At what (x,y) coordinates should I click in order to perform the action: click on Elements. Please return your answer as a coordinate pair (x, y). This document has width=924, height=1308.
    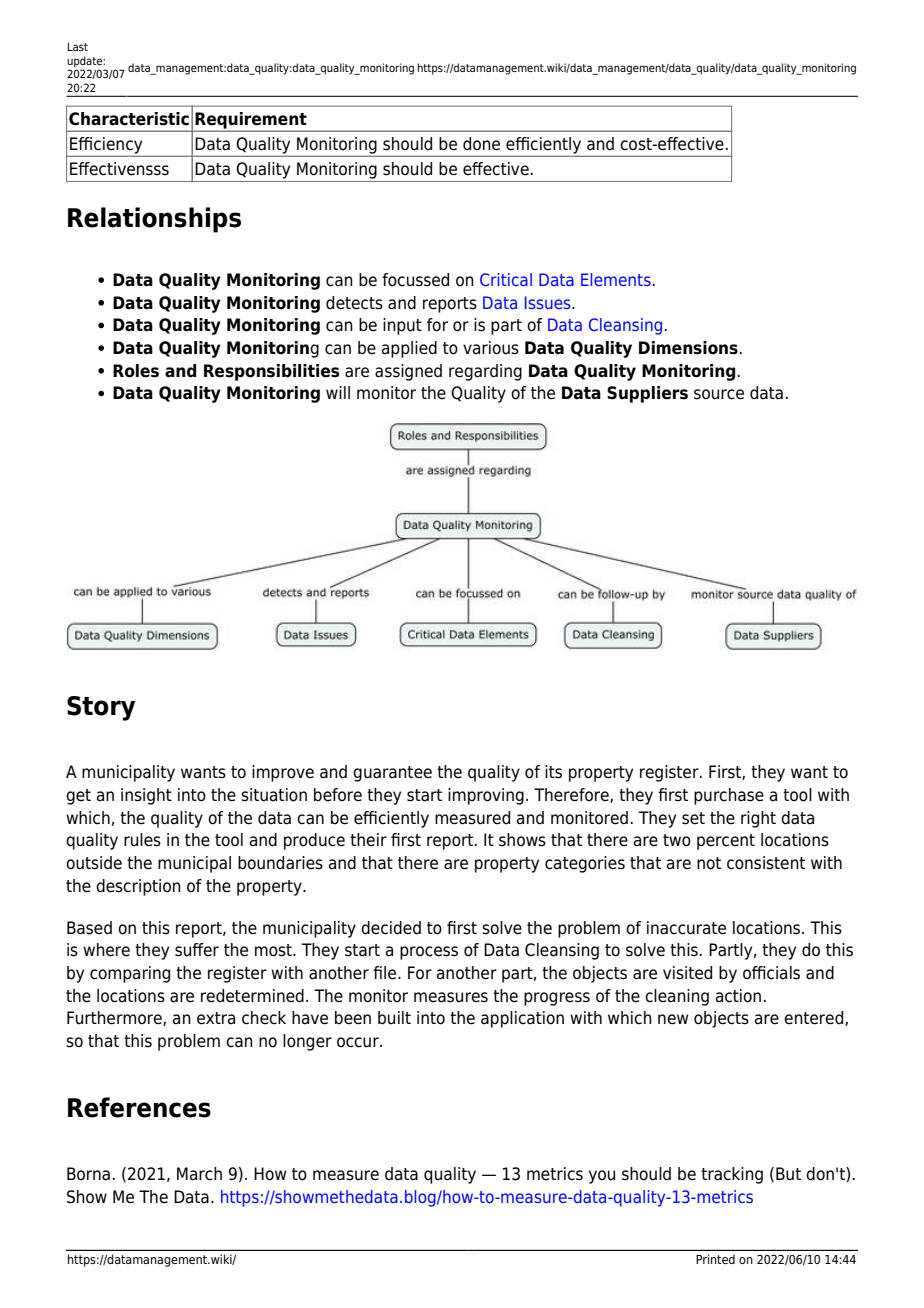
    Looking at the image, I should click on (616, 279).
